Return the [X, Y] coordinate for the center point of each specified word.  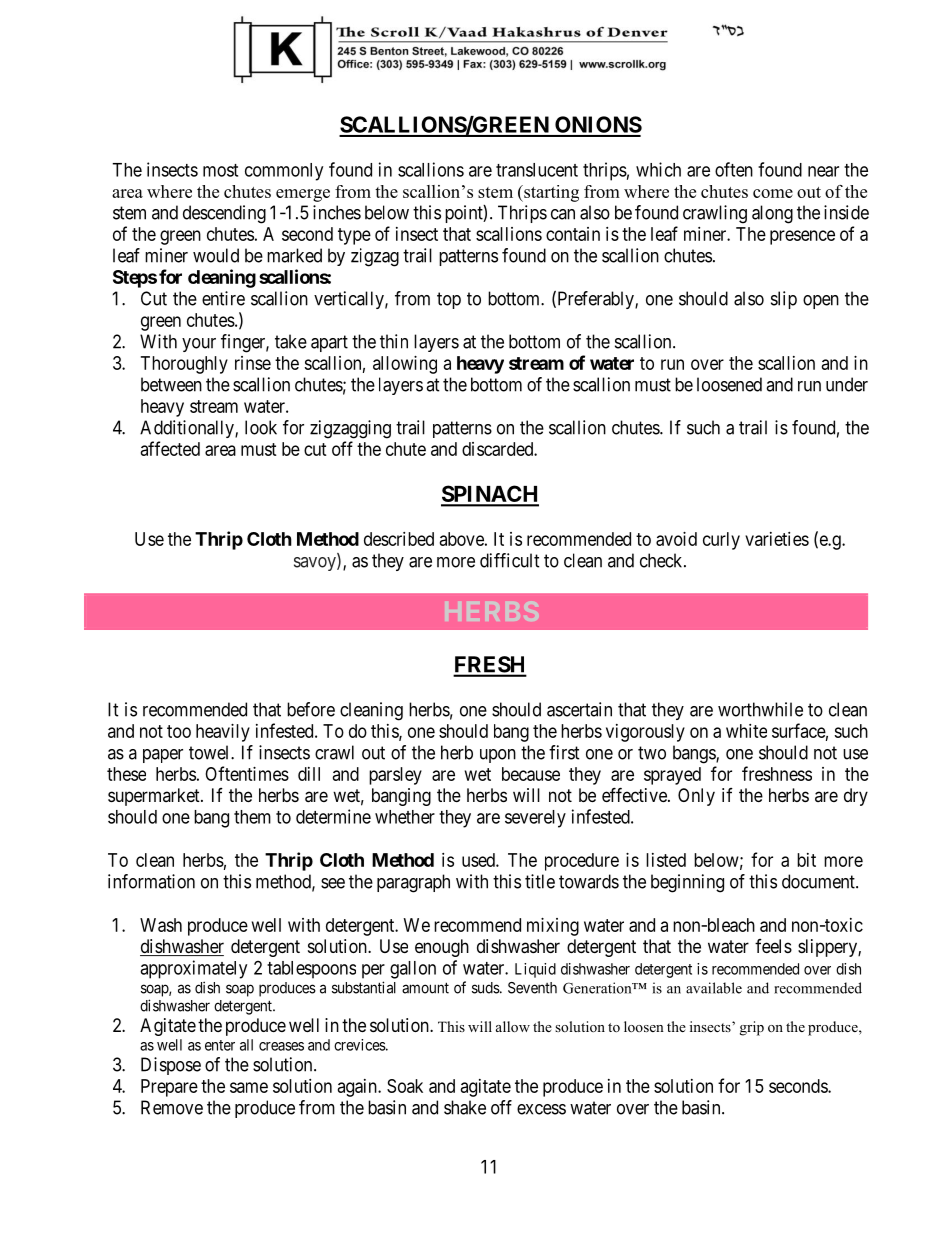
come [773, 193]
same [249, 1087]
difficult [510, 560]
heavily [223, 733]
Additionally [188, 429]
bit [806, 860]
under [847, 384]
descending [224, 214]
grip [752, 1028]
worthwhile [760, 709]
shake [465, 1107]
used [479, 860]
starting [550, 193]
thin [394, 341]
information [151, 881]
